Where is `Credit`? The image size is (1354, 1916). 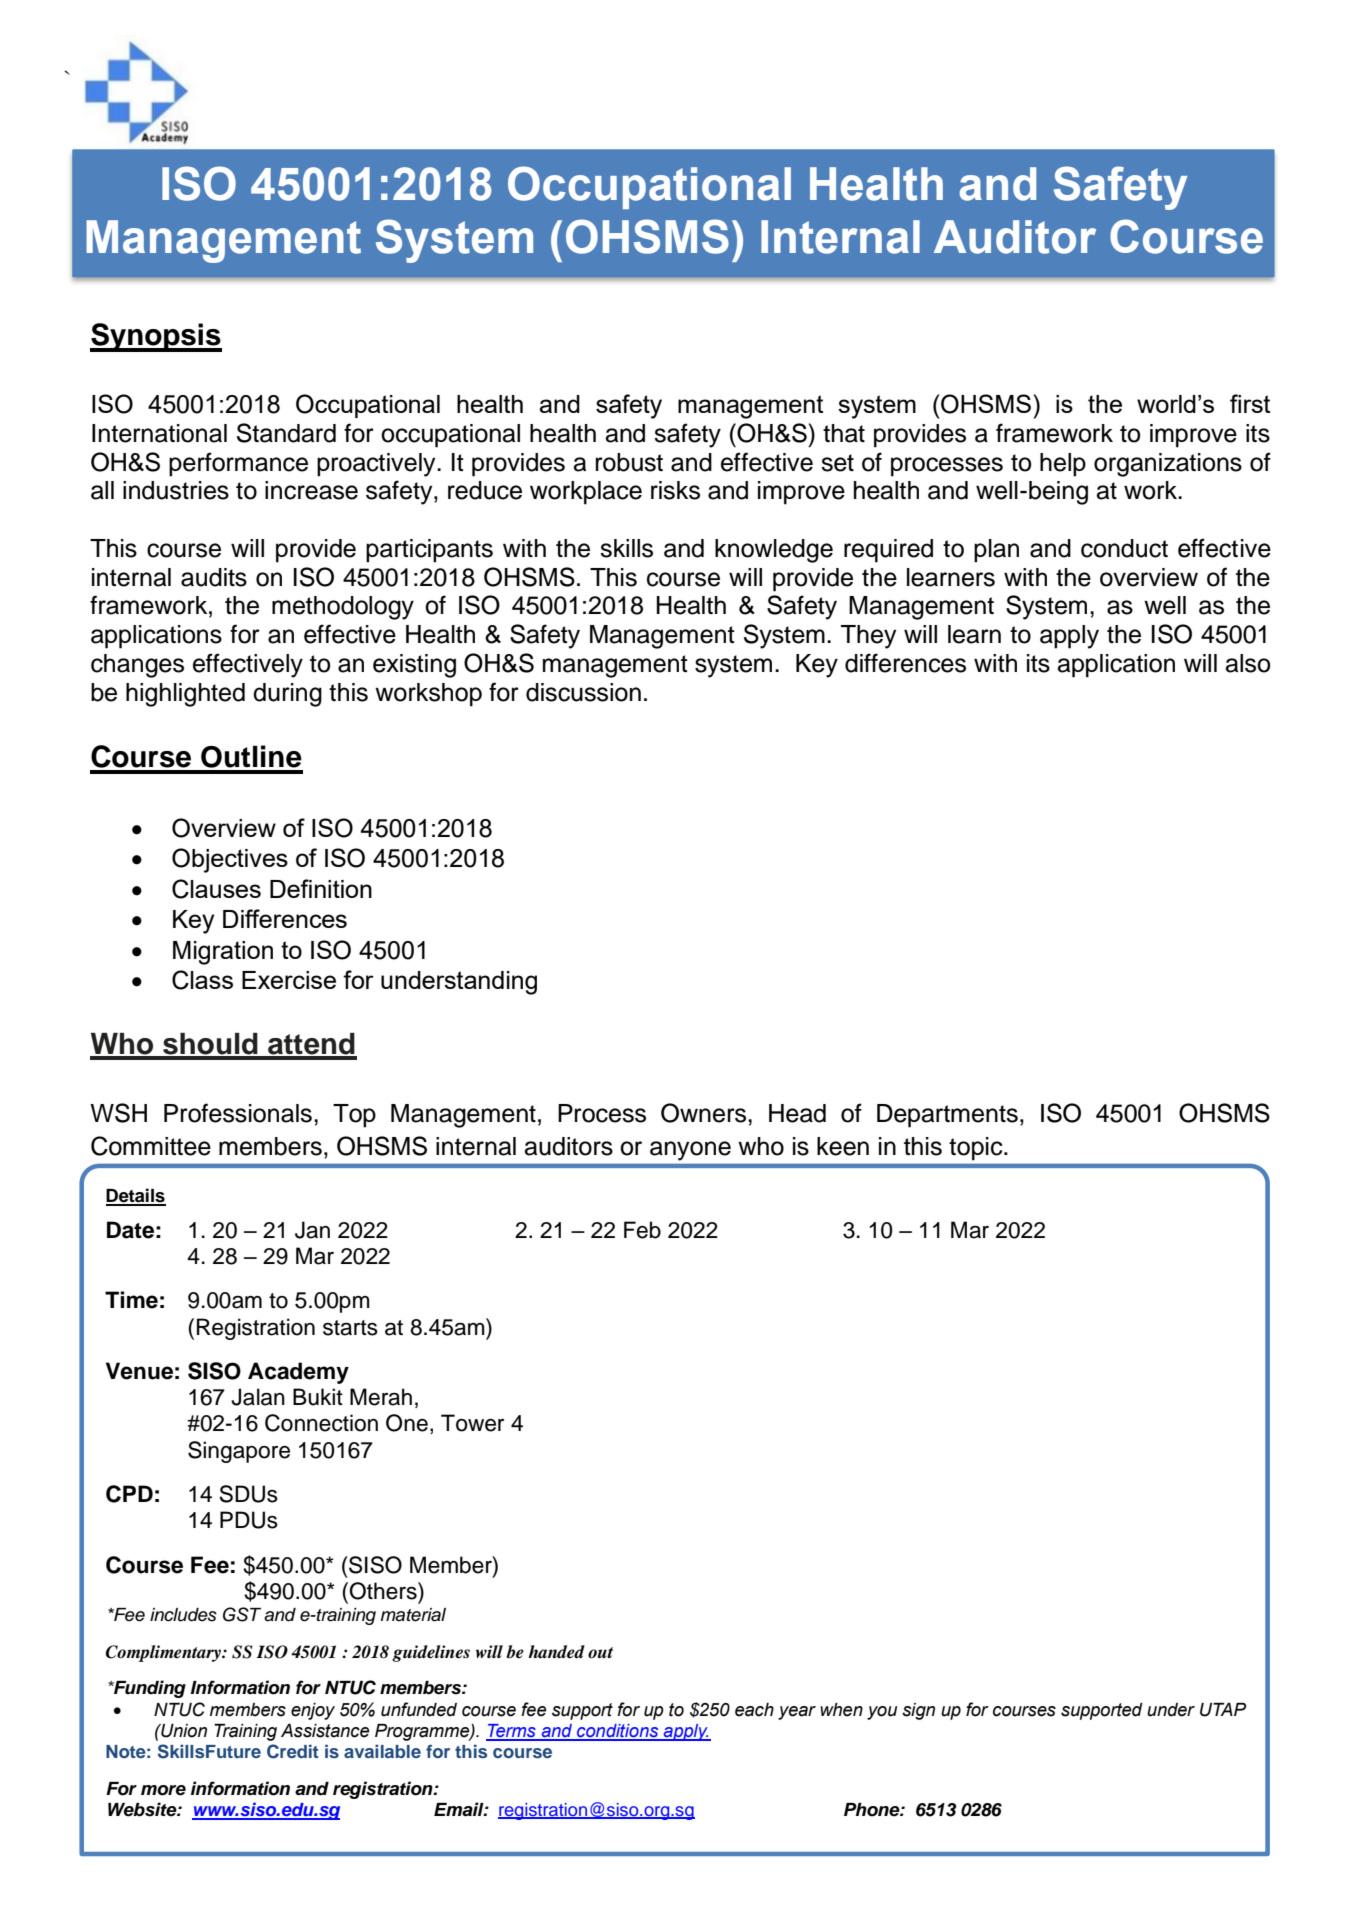
Credit is located at coordinates (293, 1751).
